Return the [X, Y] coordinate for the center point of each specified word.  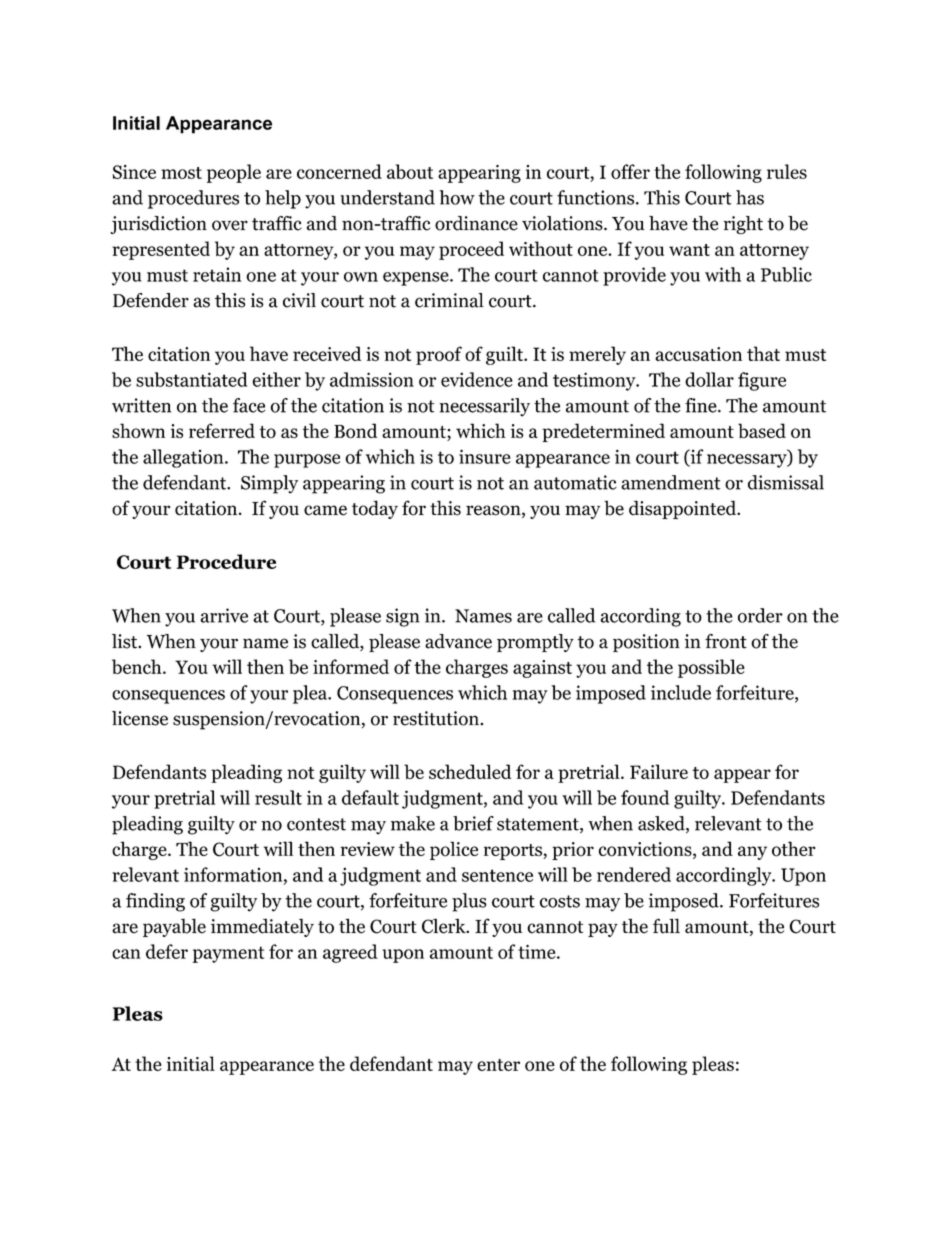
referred [222, 430]
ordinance [476, 223]
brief [473, 823]
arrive [224, 615]
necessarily [485, 407]
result [278, 797]
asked [662, 824]
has [750, 197]
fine [702, 405]
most [181, 173]
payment [228, 954]
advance [458, 641]
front [726, 641]
